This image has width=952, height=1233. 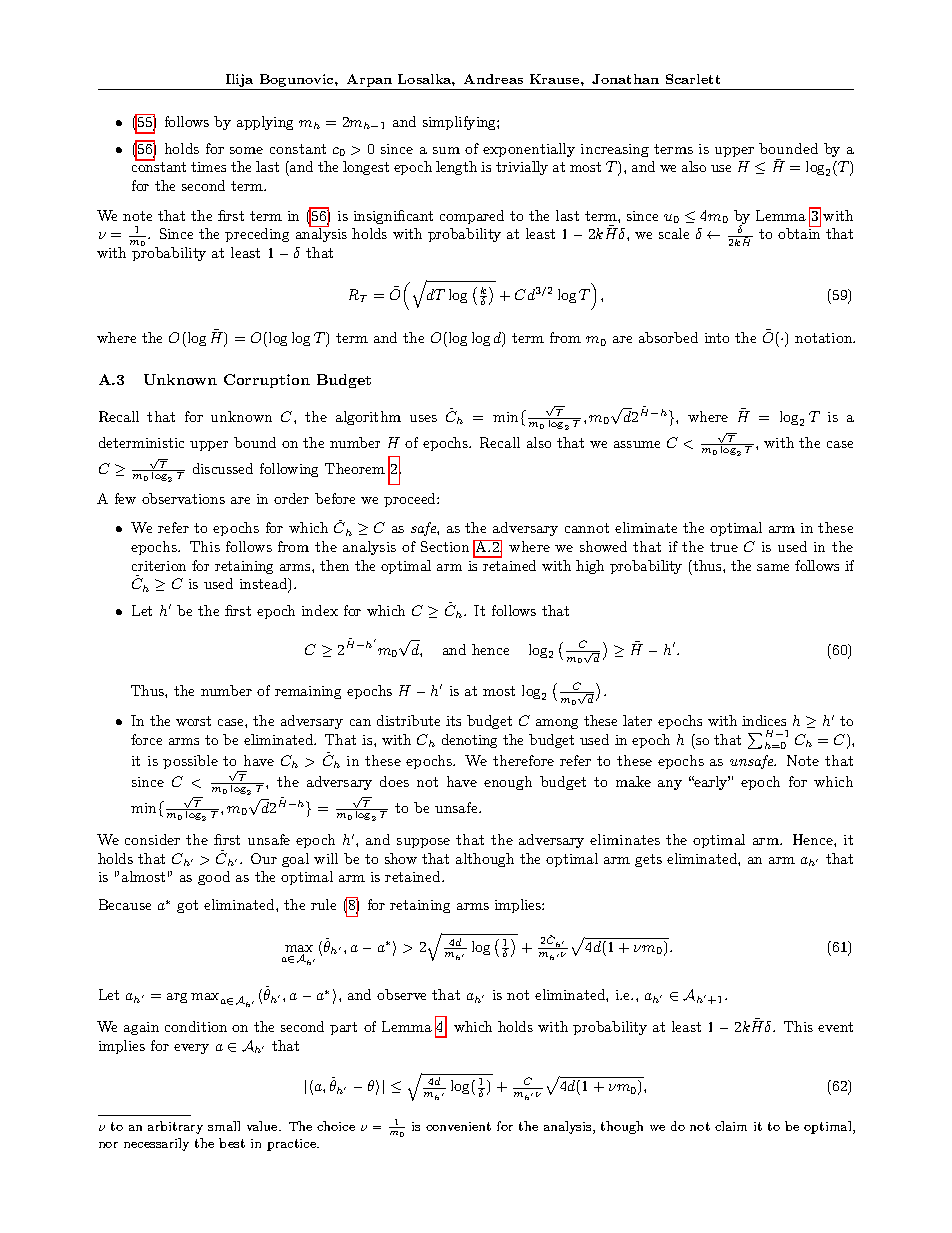 I want to click on same, so click(x=773, y=567).
